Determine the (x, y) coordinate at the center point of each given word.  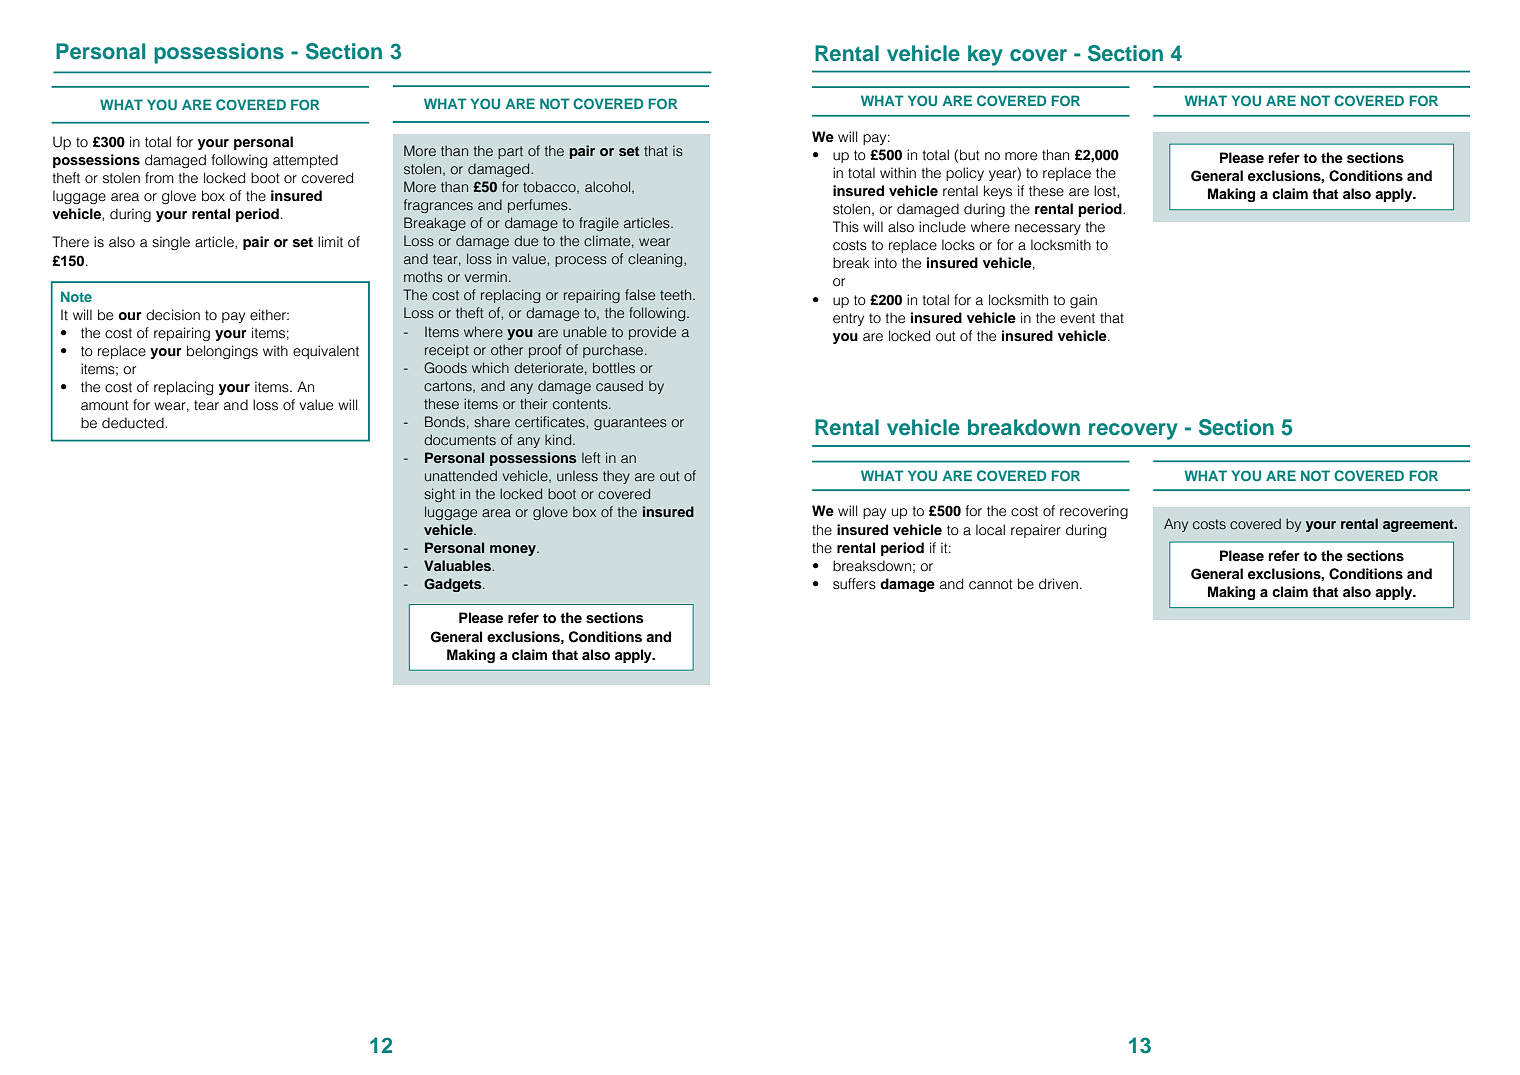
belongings (222, 352)
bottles (614, 367)
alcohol (609, 187)
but (970, 155)
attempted (305, 161)
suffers (854, 584)
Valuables (458, 565)
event (1077, 318)
